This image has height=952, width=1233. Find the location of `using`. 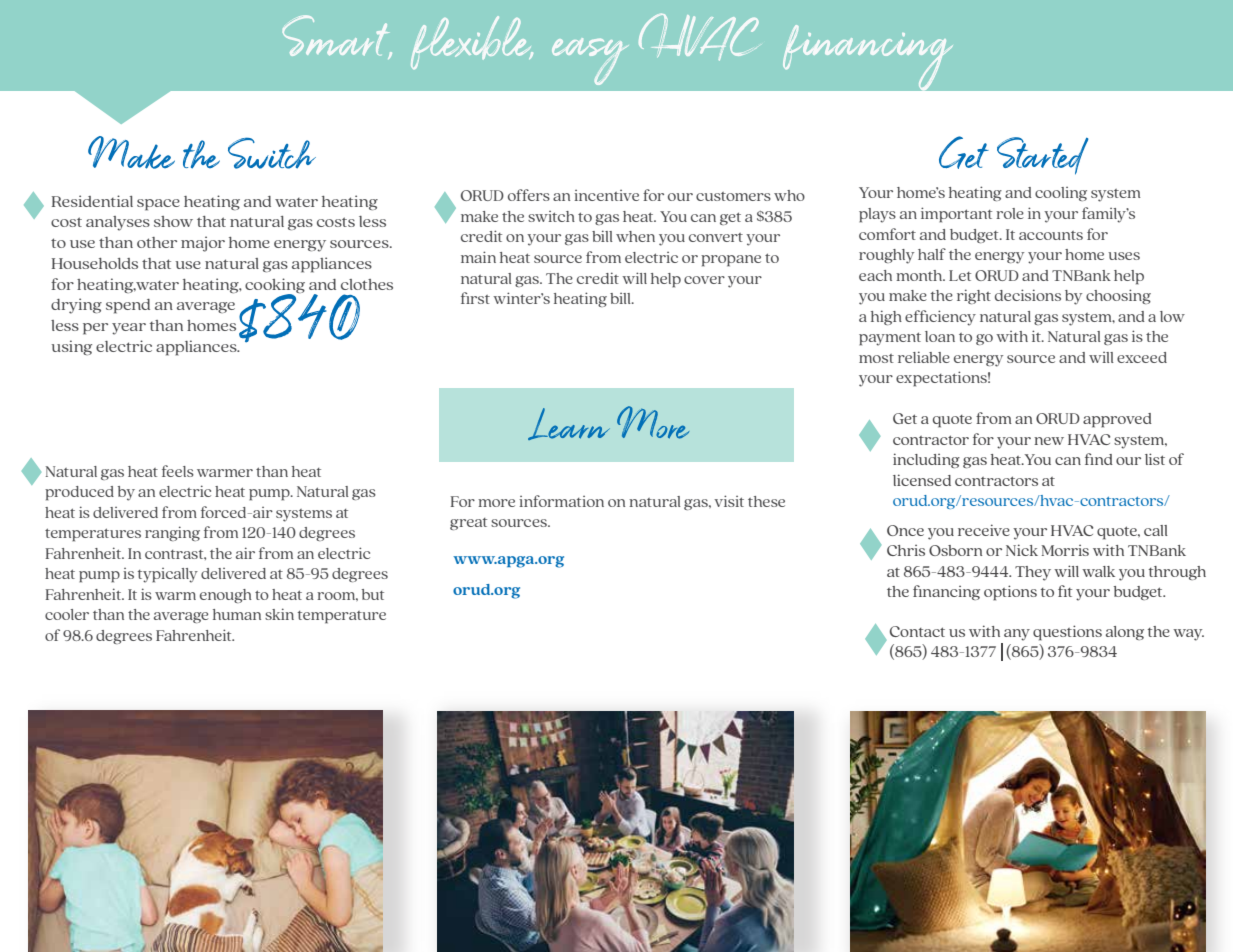

using is located at coordinates (71, 347).
